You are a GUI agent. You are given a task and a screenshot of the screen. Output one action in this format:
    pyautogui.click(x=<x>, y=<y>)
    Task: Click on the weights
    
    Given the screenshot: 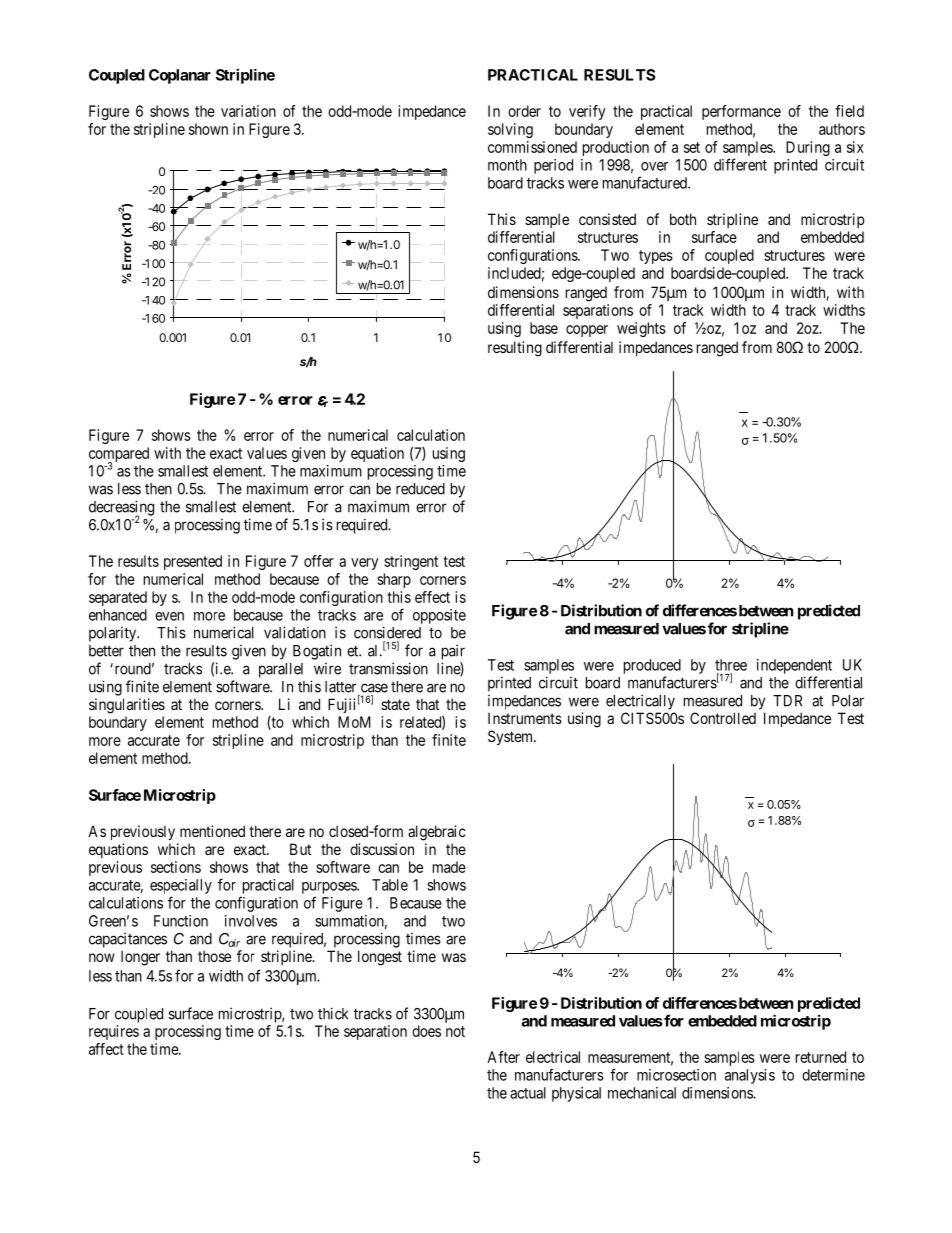 What is the action you would take?
    pyautogui.click(x=641, y=329)
